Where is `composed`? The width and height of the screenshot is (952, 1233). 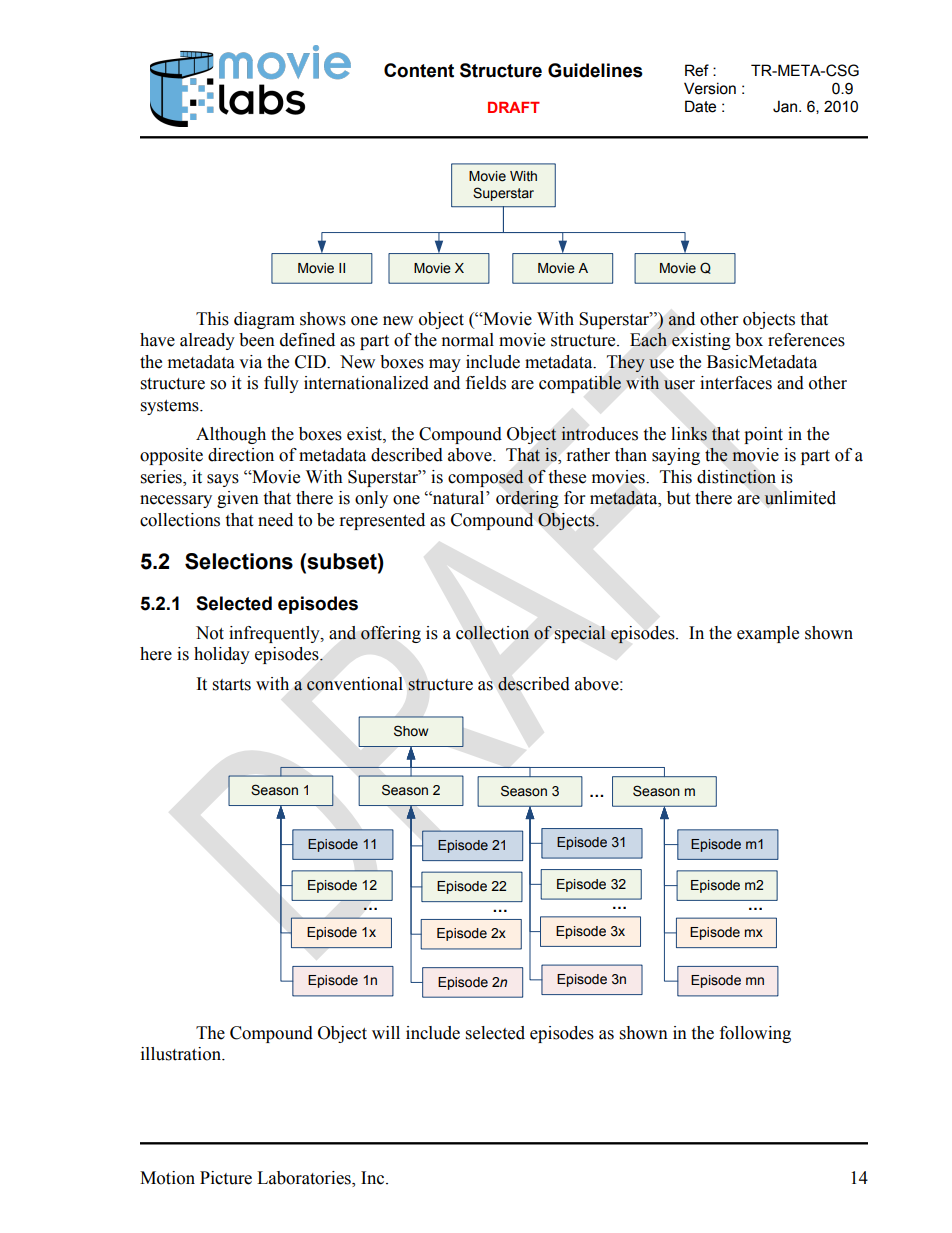
composed is located at coordinates (486, 478).
